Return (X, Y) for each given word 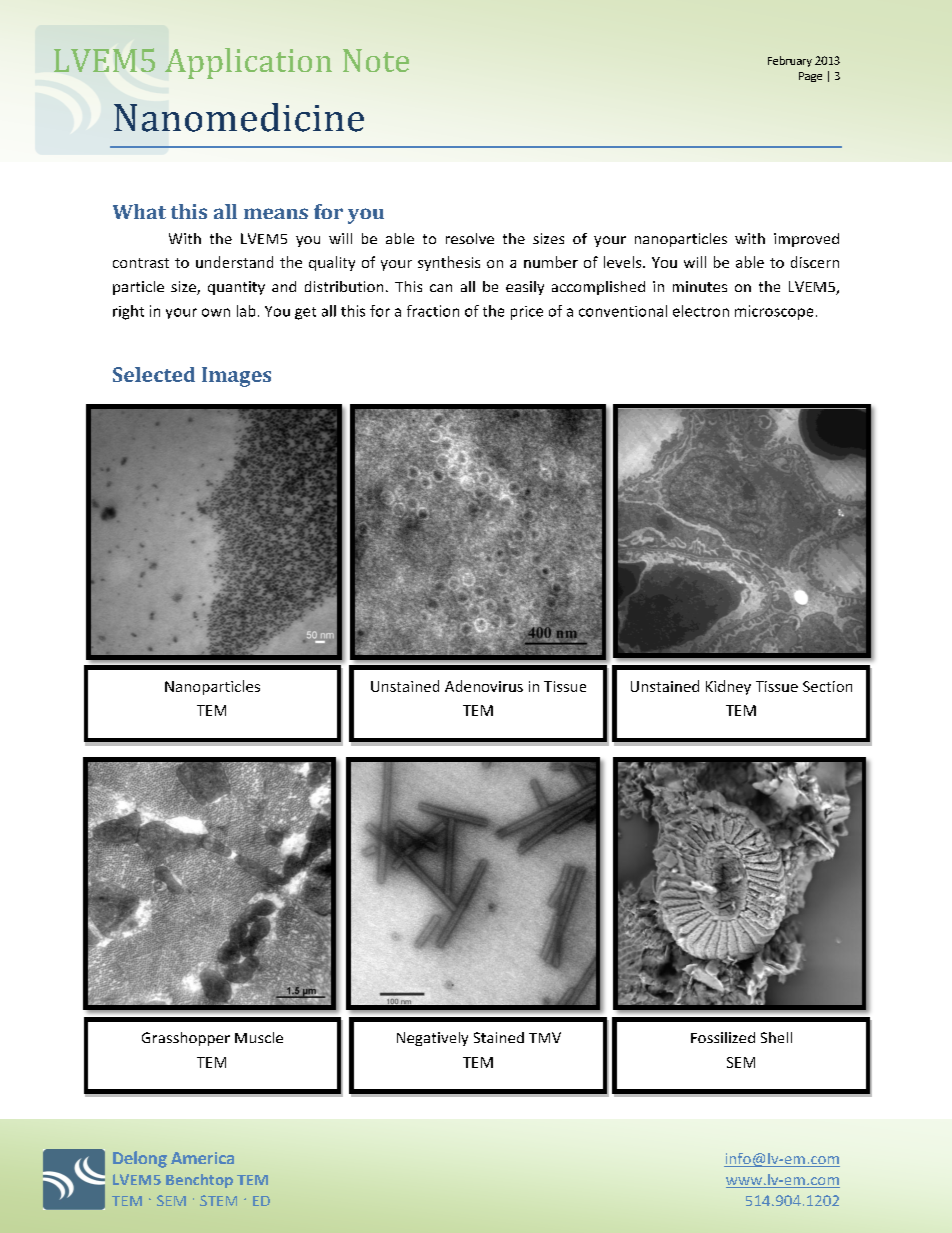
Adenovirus (484, 686)
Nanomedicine (239, 117)
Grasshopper (186, 1039)
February (790, 61)
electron (701, 311)
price (527, 313)
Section (827, 686)
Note (376, 60)
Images (236, 377)
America (202, 1158)
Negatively (432, 1039)
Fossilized (723, 1037)
